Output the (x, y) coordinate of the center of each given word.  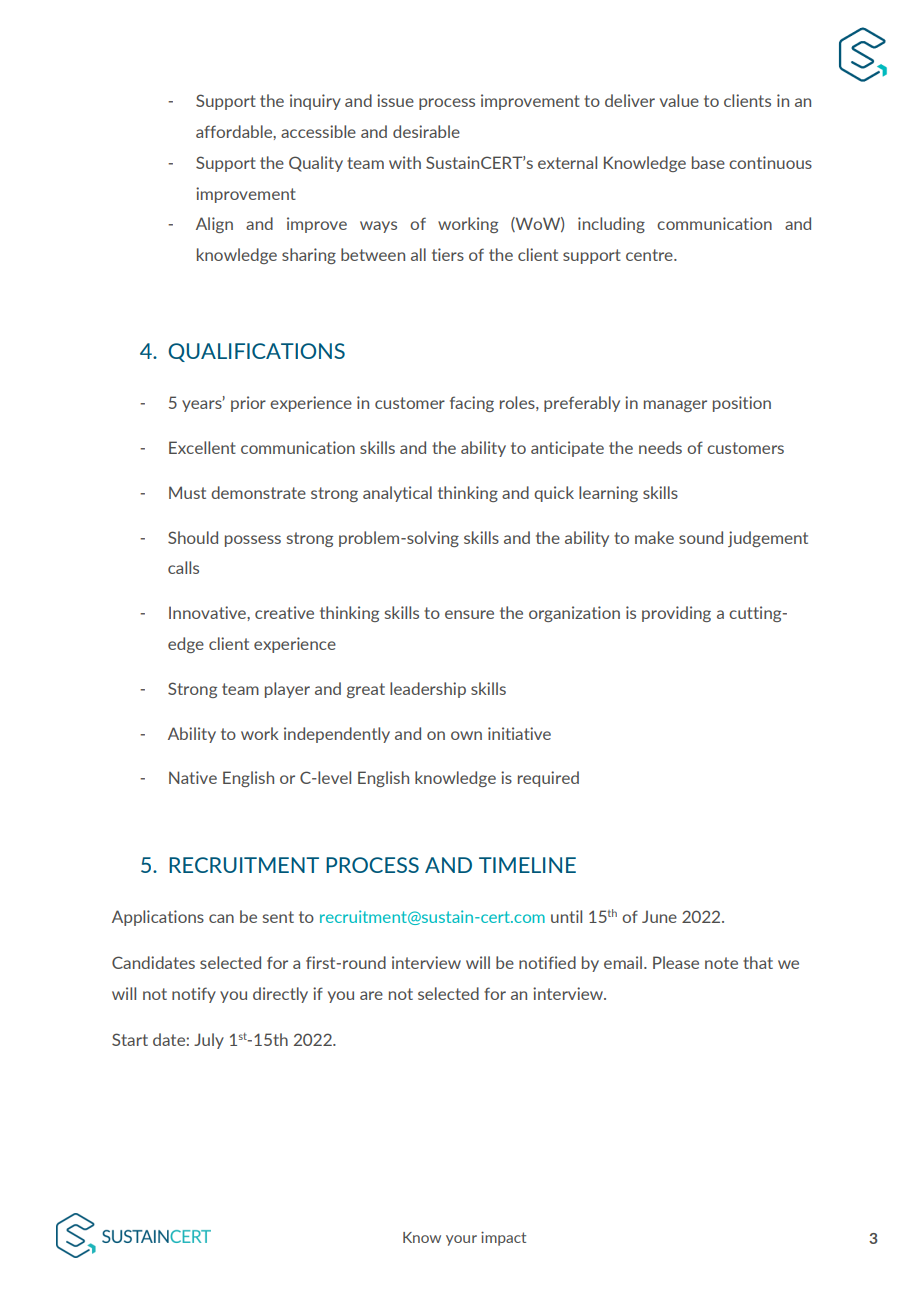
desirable (426, 131)
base (708, 162)
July (209, 1041)
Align (214, 225)
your (461, 1240)
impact (503, 1238)
